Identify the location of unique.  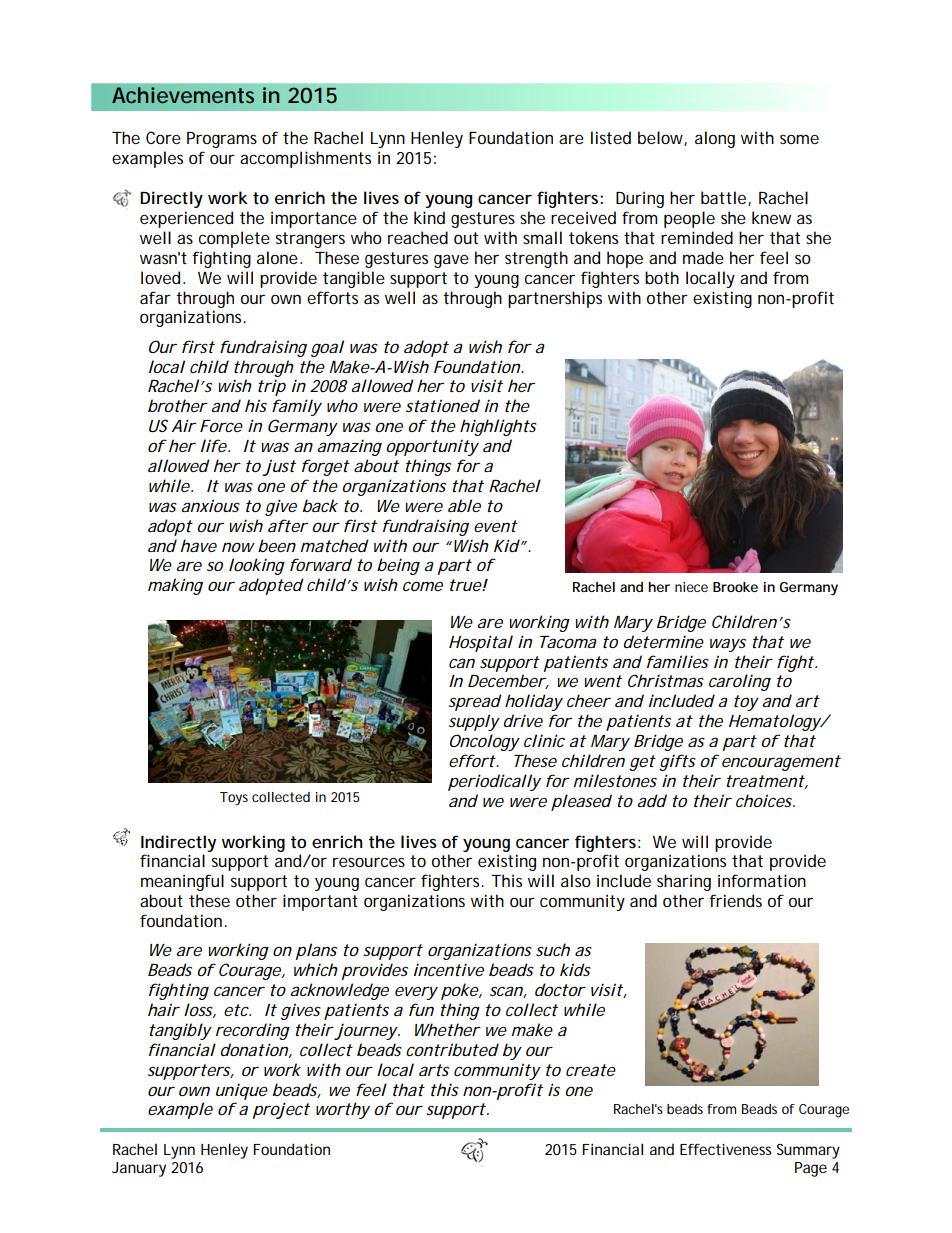
(242, 1091).
